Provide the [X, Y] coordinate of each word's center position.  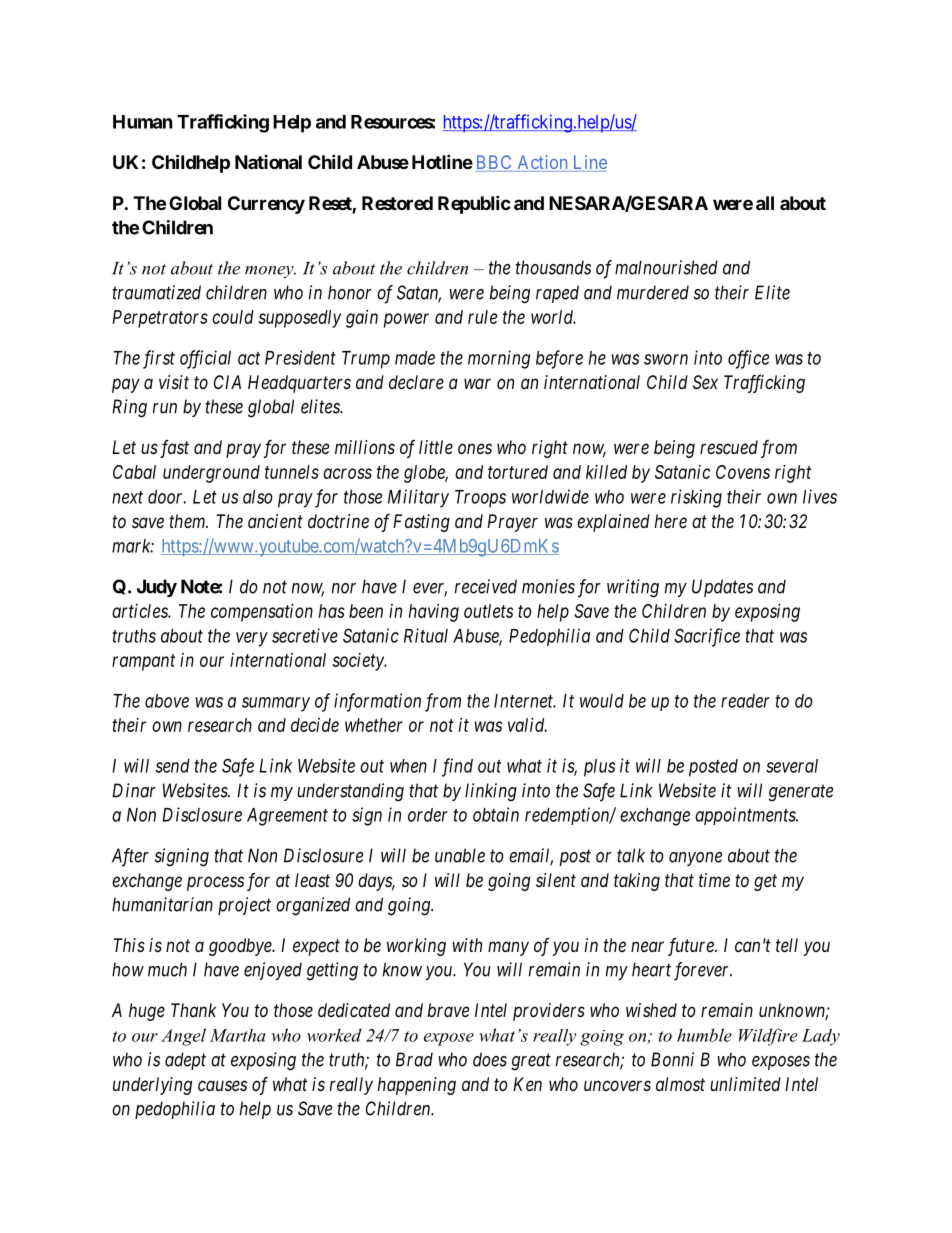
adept [185, 1061]
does [490, 1059]
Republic [474, 204]
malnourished [666, 267]
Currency [266, 205]
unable [460, 855]
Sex [705, 382]
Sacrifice [707, 637]
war [477, 383]
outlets [488, 611]
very [252, 639]
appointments [746, 816]
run [165, 408]
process [215, 883]
